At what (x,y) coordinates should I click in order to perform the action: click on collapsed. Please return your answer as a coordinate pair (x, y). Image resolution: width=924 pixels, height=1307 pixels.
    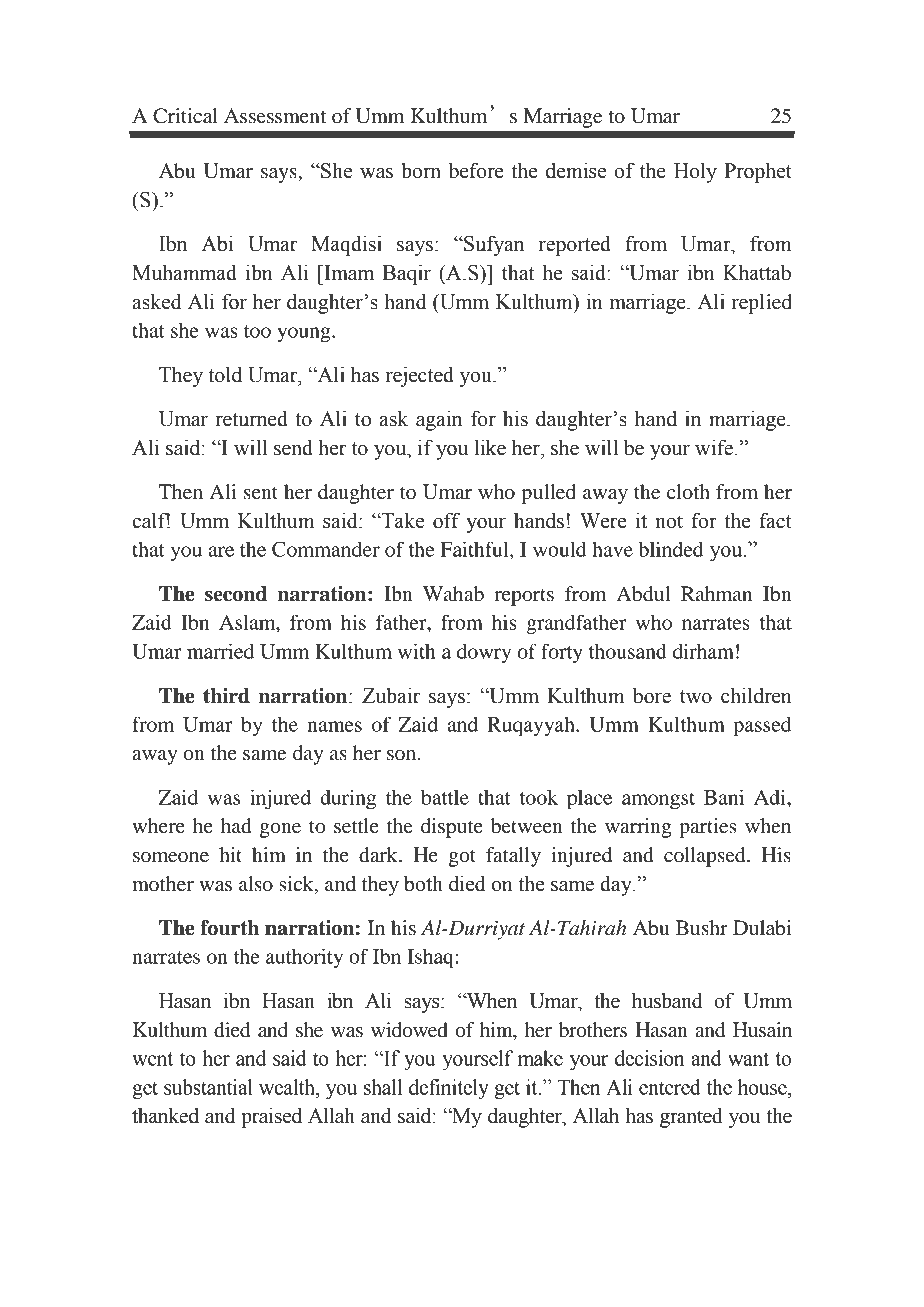
    Looking at the image, I should click on (706, 857).
